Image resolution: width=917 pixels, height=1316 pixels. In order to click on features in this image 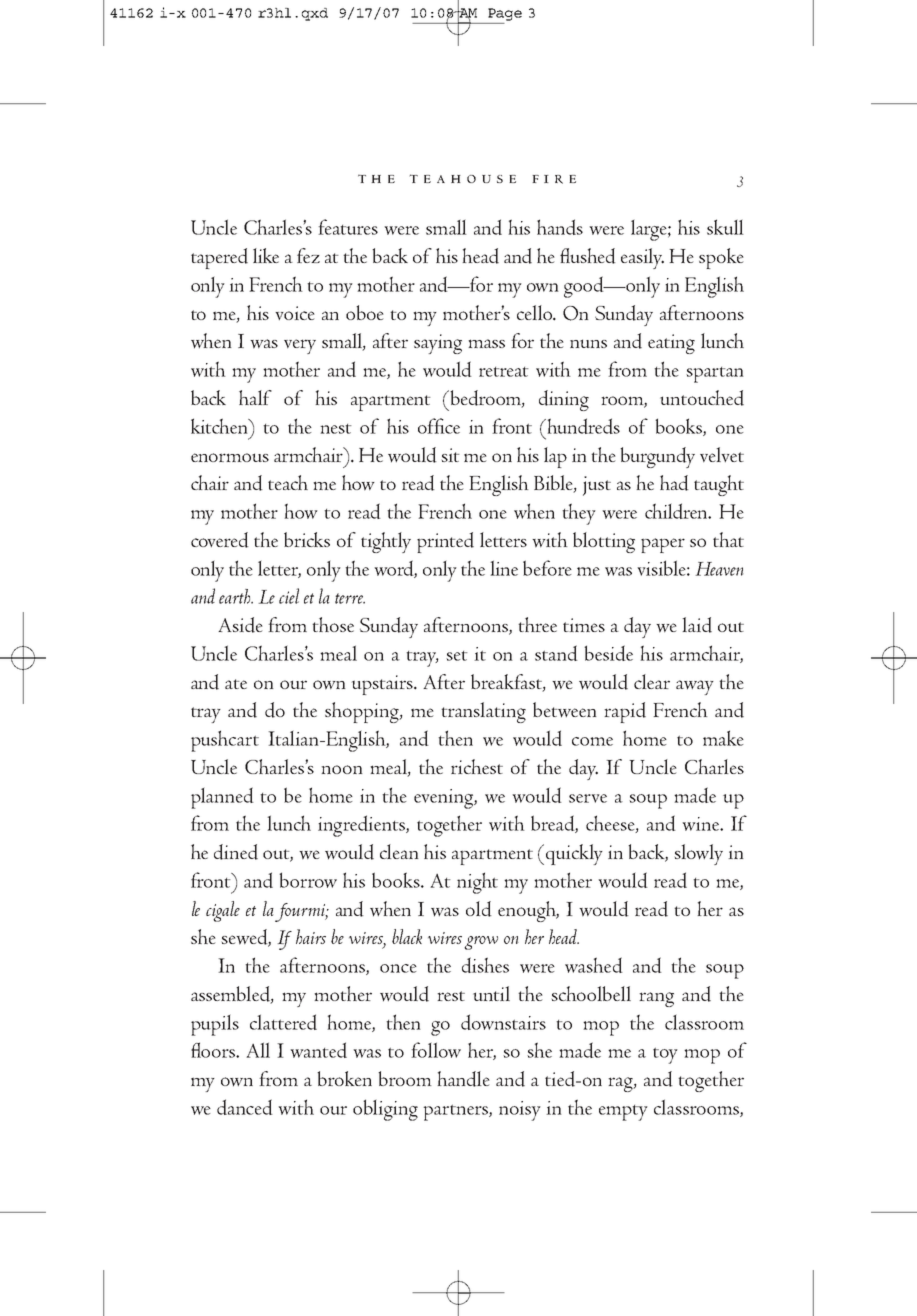, I will do `click(348, 227)`.
